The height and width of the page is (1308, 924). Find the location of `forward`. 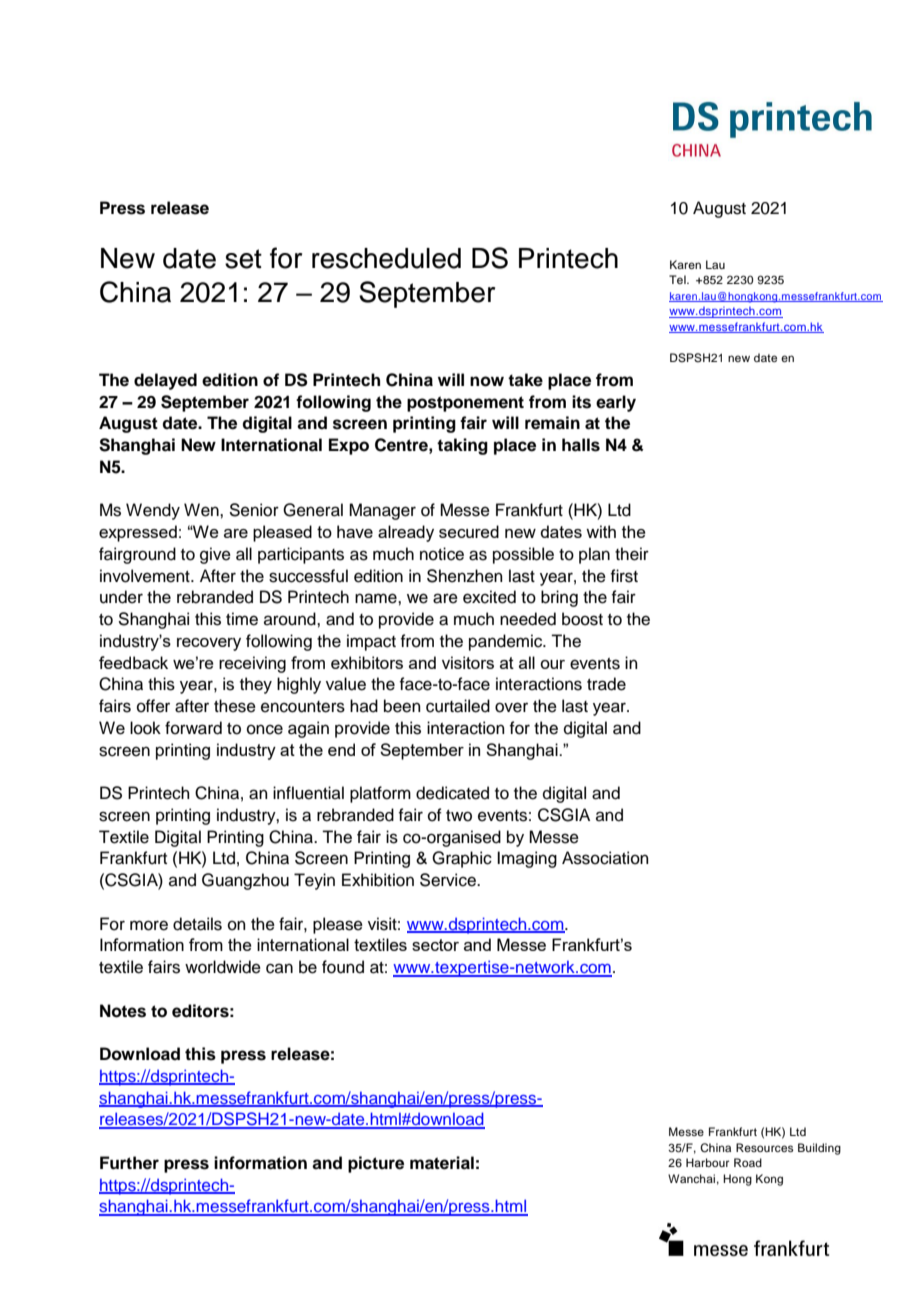

forward is located at coordinates (193, 728).
